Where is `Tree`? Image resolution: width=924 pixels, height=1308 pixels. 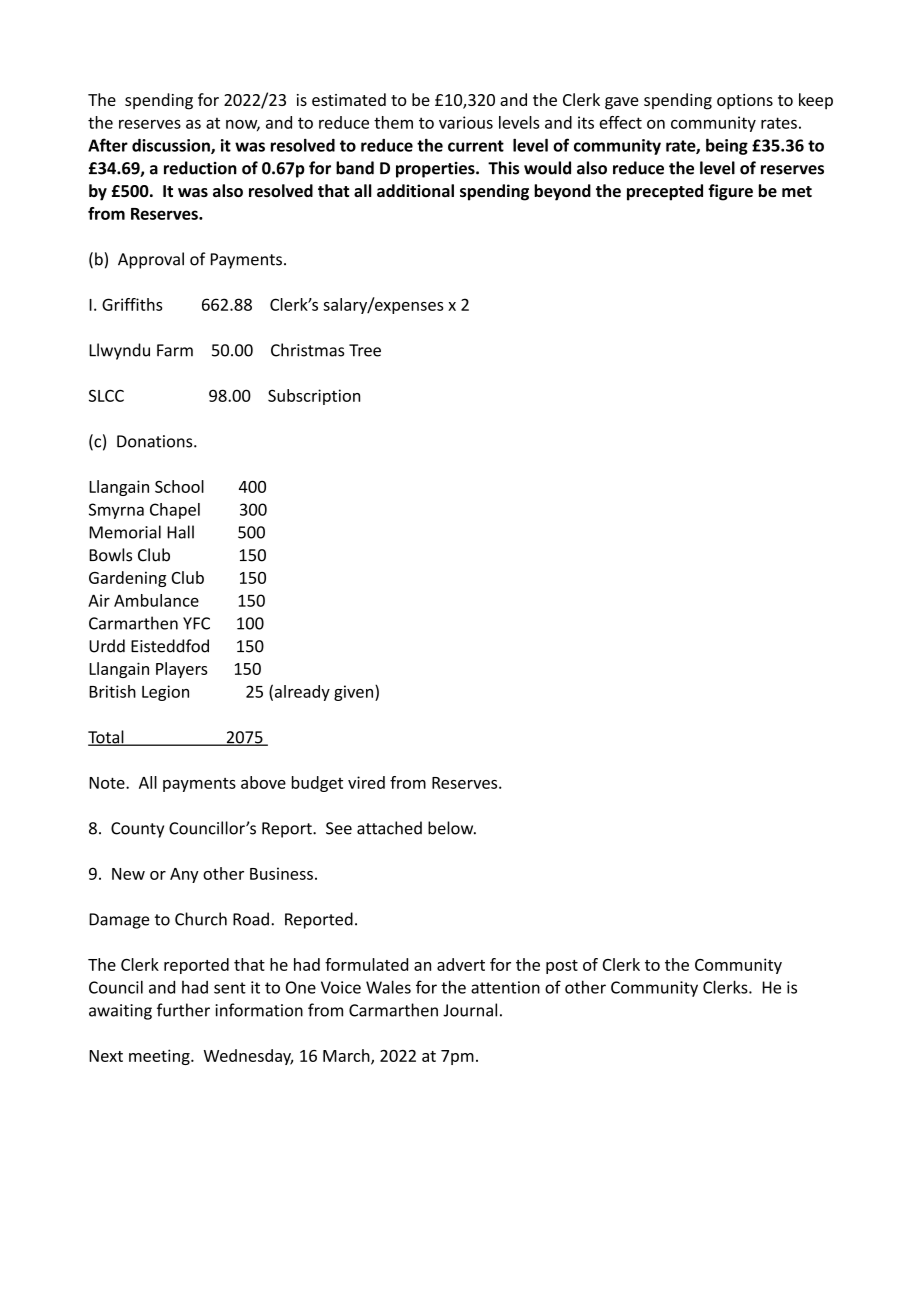
Tree is located at coordinates (365, 350).
